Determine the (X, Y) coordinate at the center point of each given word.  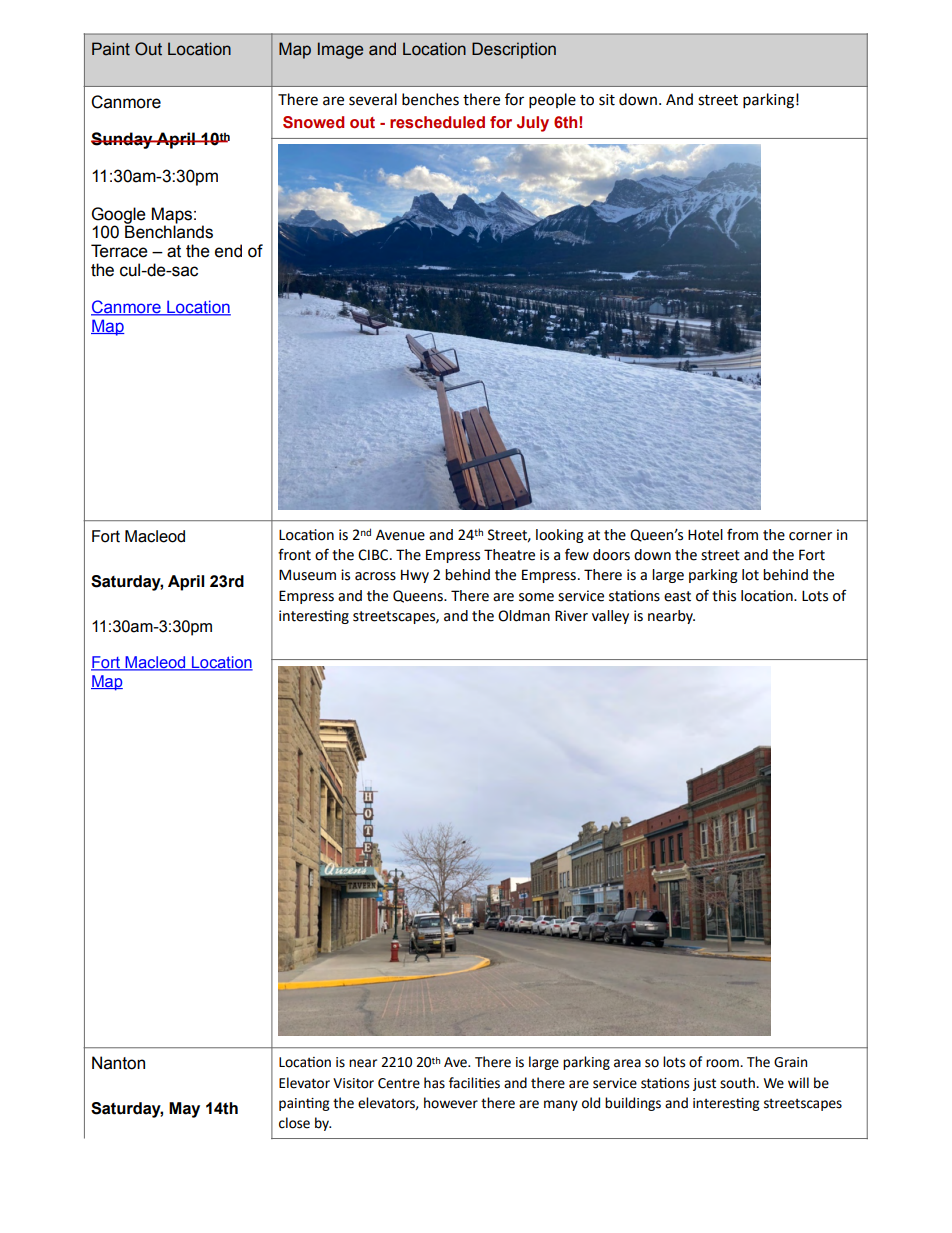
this (724, 596)
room (723, 1063)
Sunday (123, 140)
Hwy (415, 576)
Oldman (524, 616)
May (184, 1110)
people (552, 100)
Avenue (400, 535)
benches (430, 99)
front (294, 554)
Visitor (353, 1083)
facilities (474, 1083)
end (228, 251)
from (742, 534)
